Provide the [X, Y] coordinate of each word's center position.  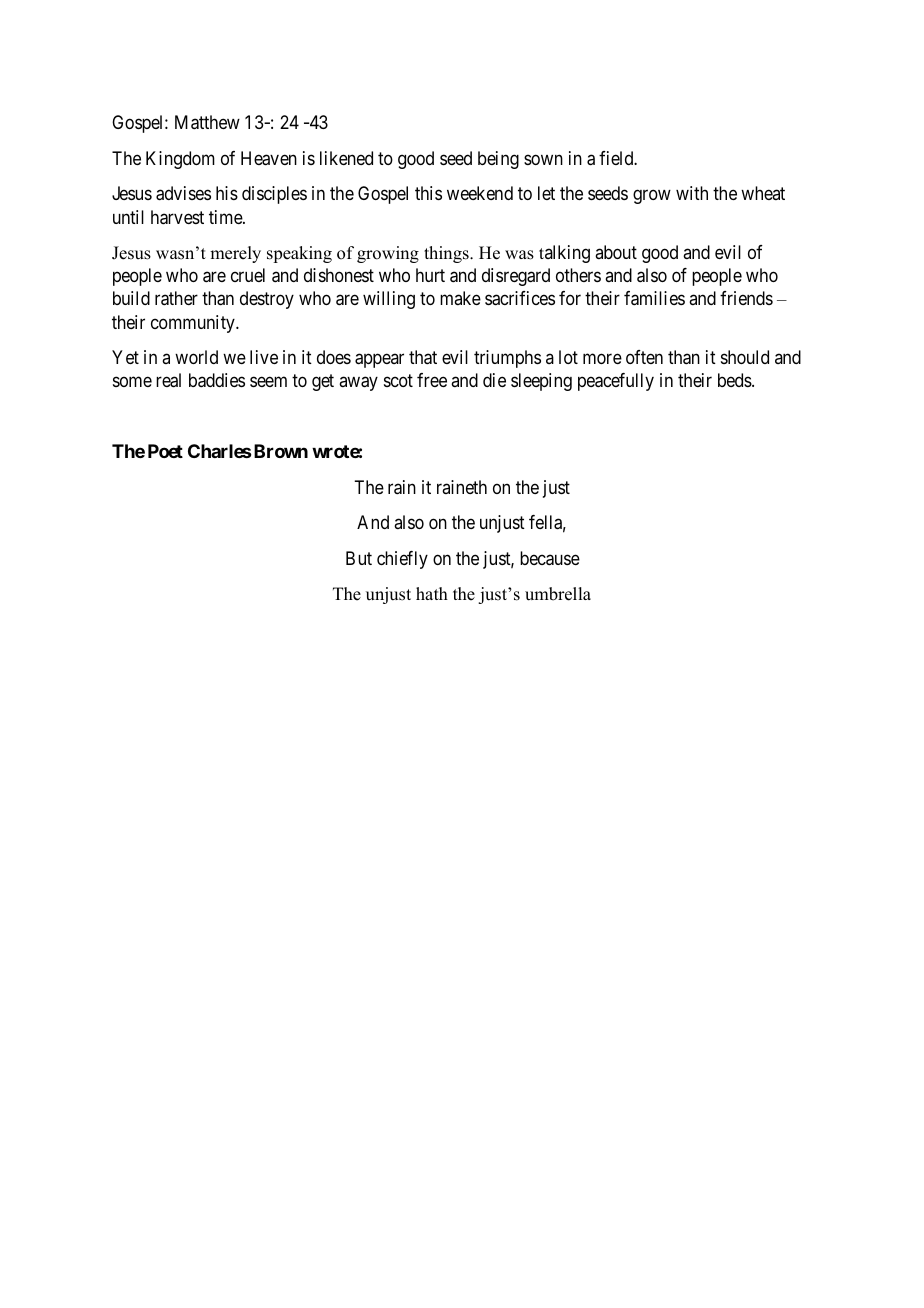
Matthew [207, 122]
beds [735, 380]
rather [176, 298]
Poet [165, 451]
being [498, 160]
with [692, 193]
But [359, 558]
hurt [430, 275]
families [654, 298]
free [432, 380]
